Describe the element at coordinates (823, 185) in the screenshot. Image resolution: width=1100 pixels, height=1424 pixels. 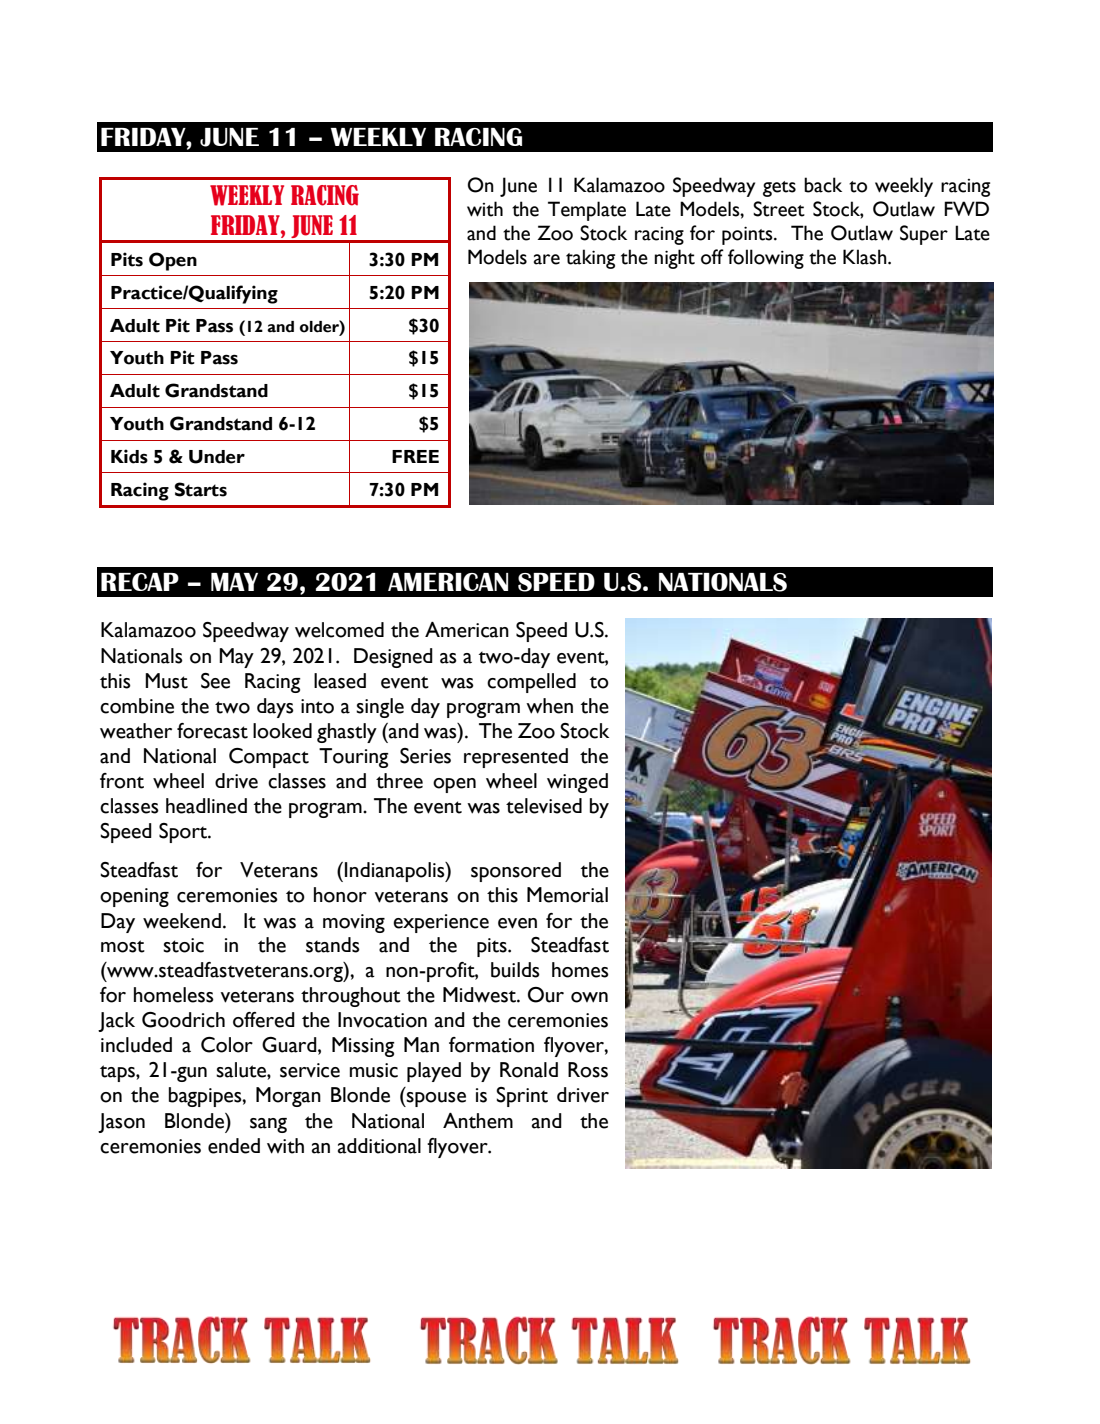
I see `back` at that location.
